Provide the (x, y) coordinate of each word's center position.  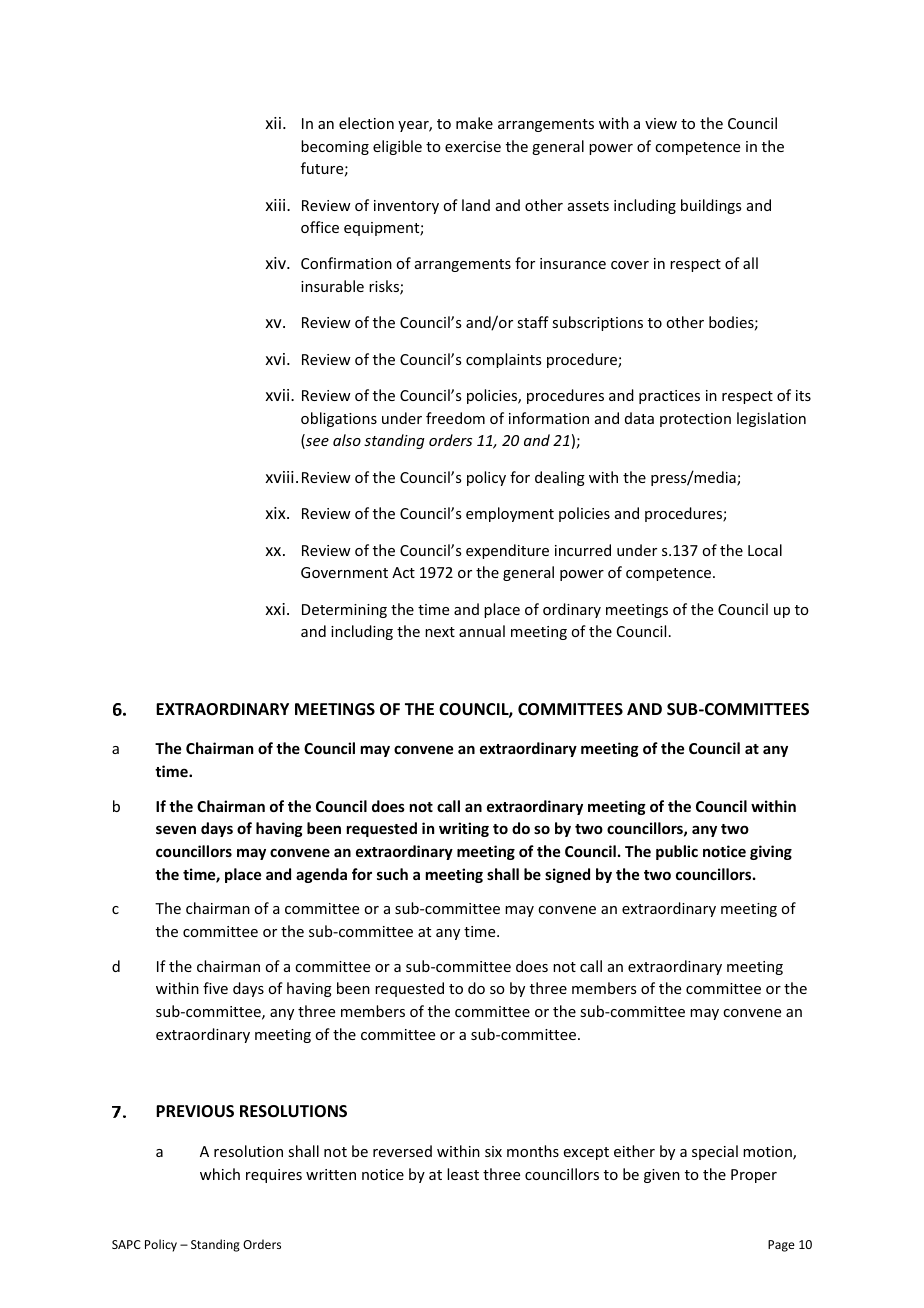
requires (274, 1176)
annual (482, 631)
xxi (275, 609)
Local (765, 550)
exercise (473, 146)
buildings (711, 206)
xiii (276, 205)
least (463, 1174)
